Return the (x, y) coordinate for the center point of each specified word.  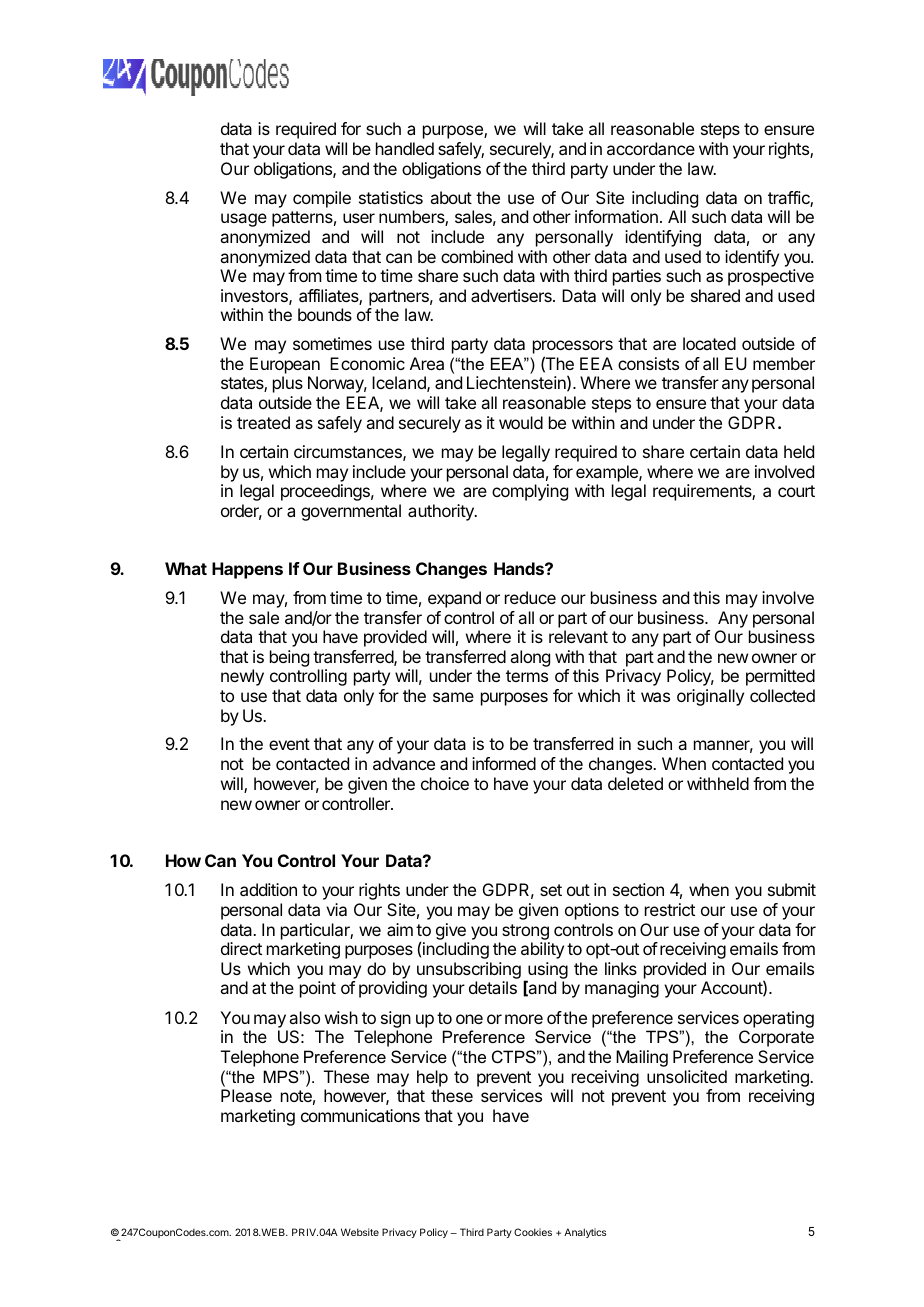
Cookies (533, 1232)
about (451, 197)
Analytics (585, 1233)
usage (244, 220)
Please (246, 1095)
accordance (651, 148)
